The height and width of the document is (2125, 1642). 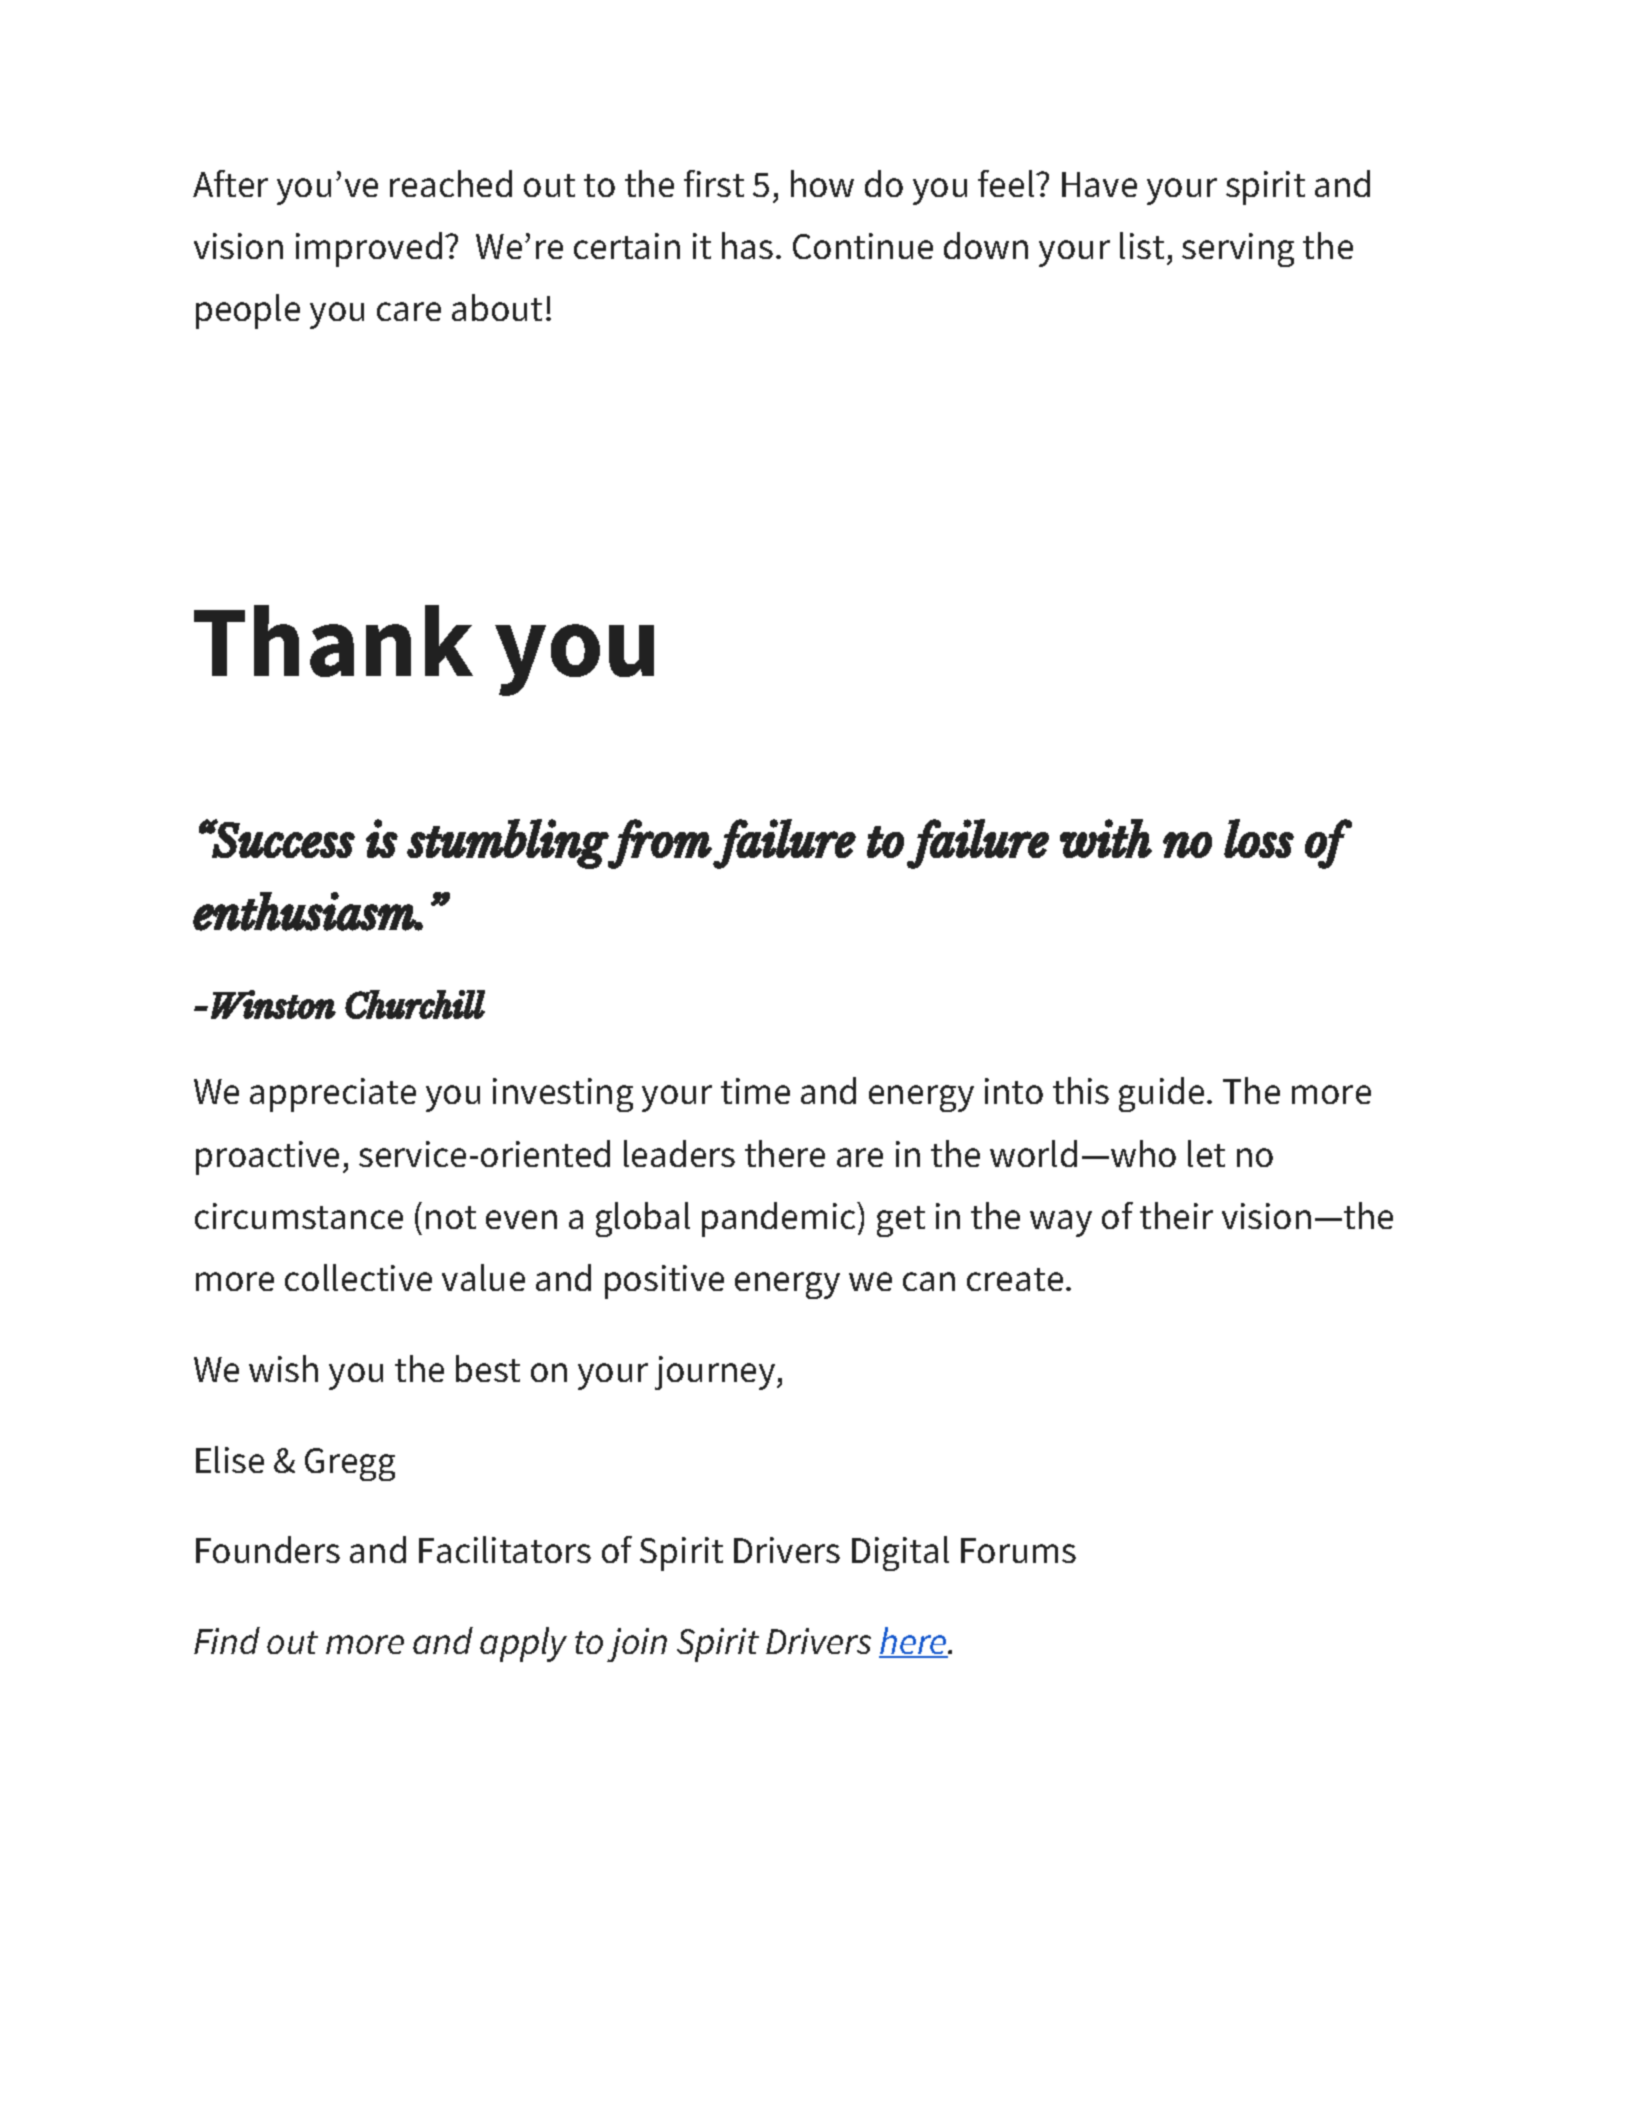 What do you see at coordinates (268, 1549) in the document?
I see `Founders` at bounding box center [268, 1549].
